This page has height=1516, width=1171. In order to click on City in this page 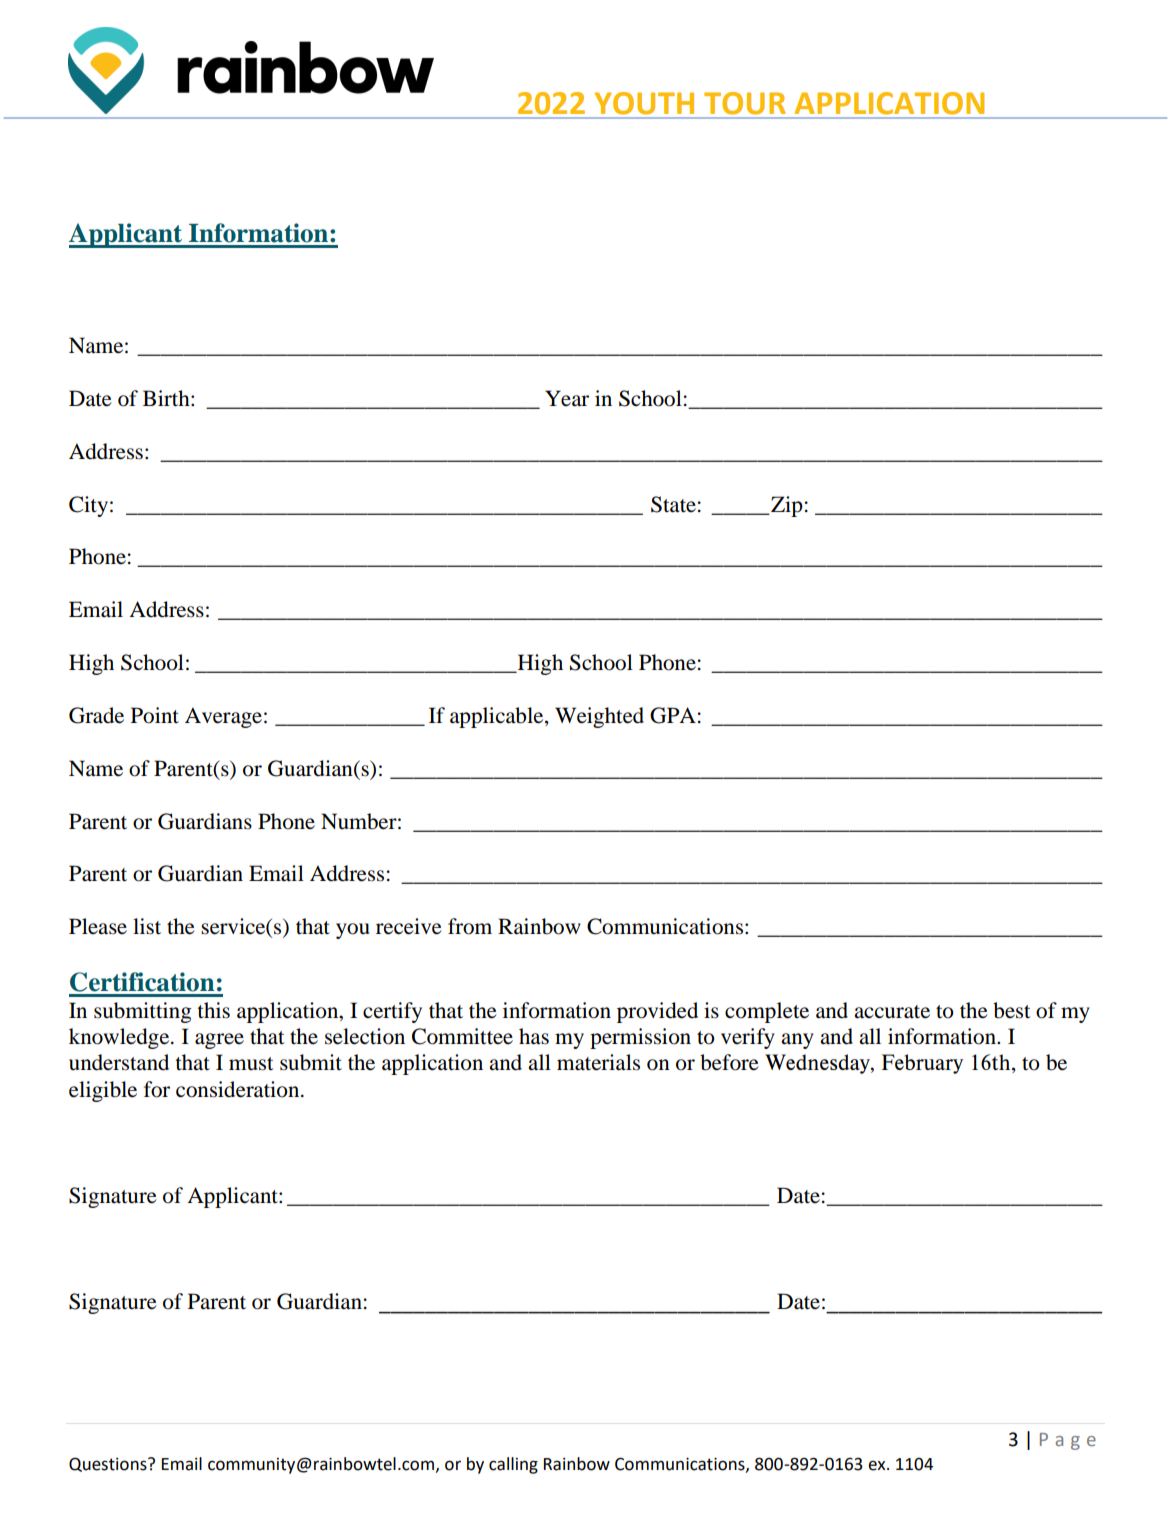, I will do `click(88, 506)`.
